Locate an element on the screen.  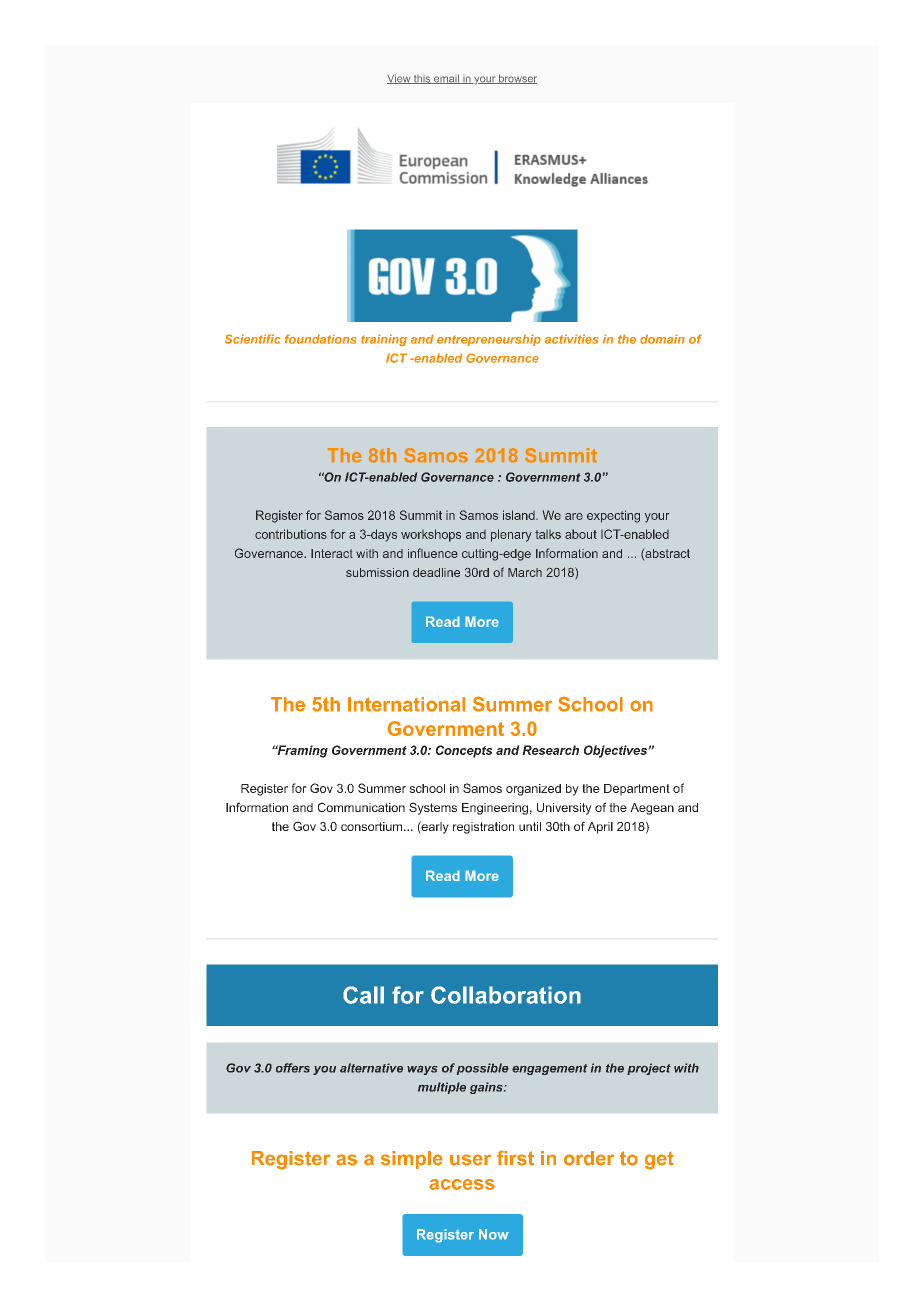
order is located at coordinates (589, 1158).
